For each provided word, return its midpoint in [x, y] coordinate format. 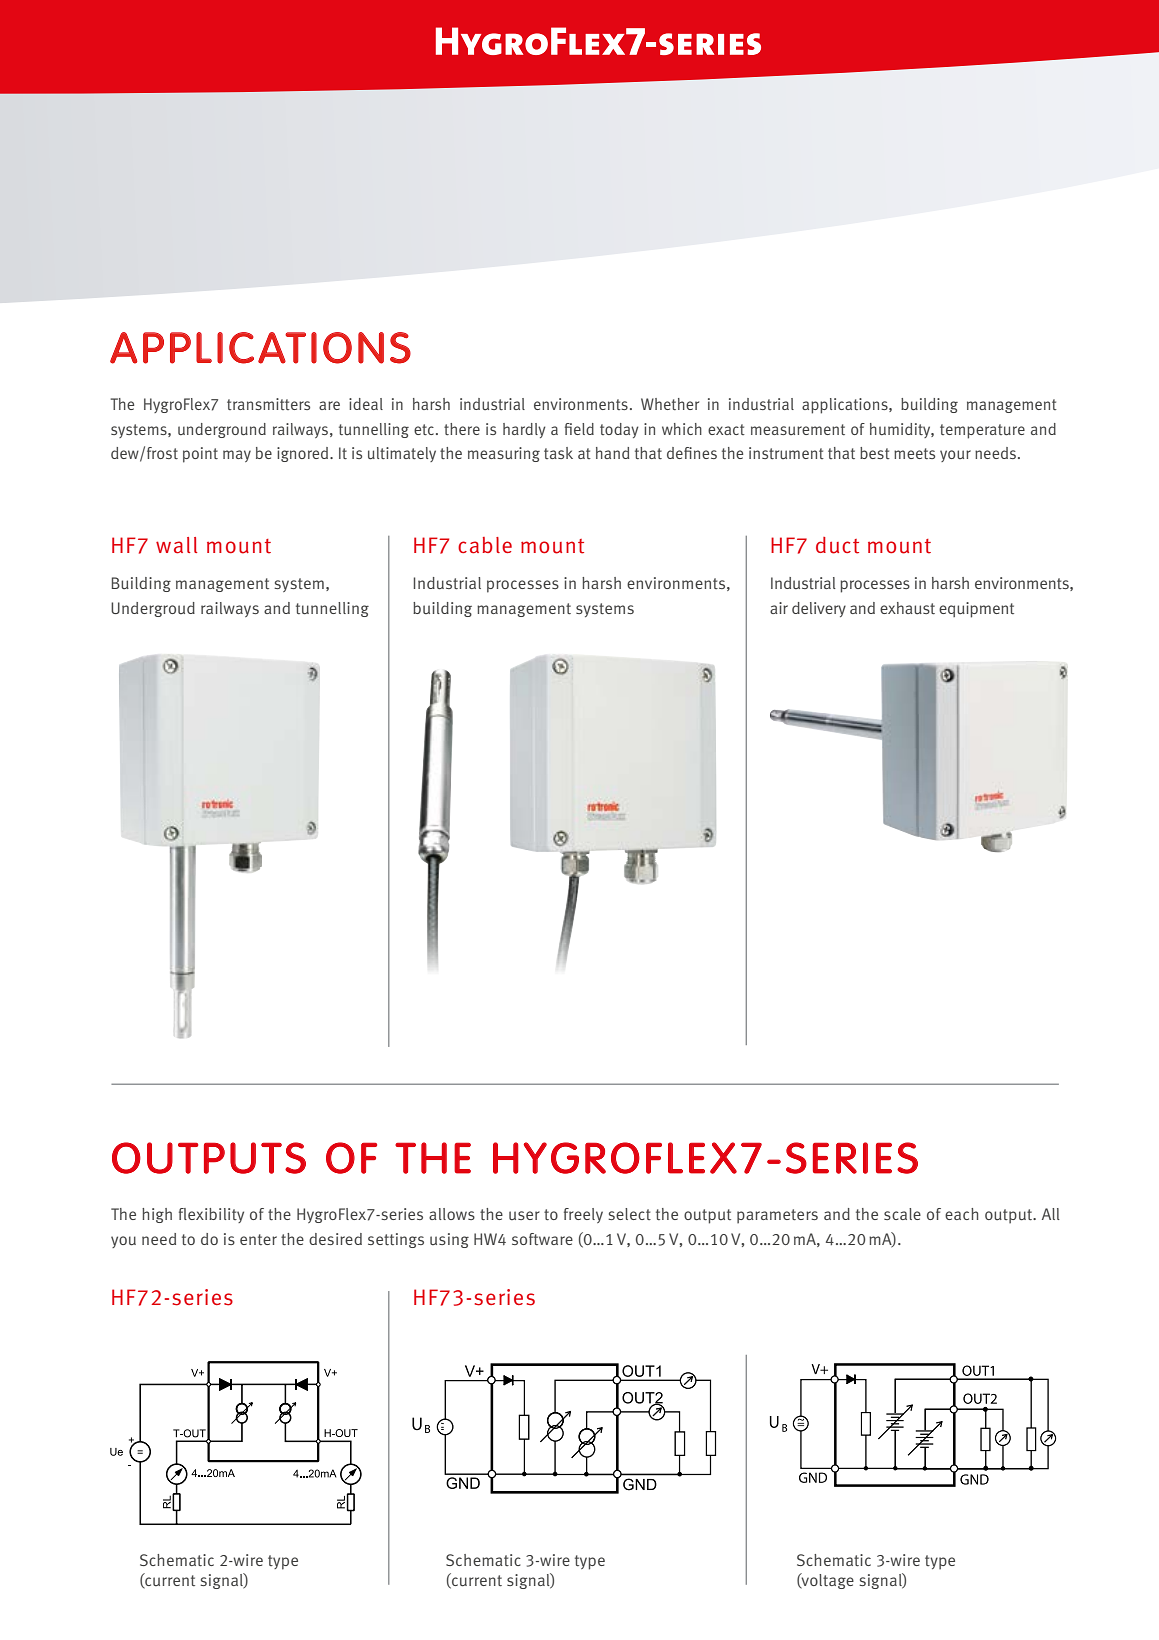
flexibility [211, 1215]
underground [222, 430]
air [779, 608]
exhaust [907, 608]
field [579, 429]
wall [176, 545]
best [875, 453]
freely [583, 1215]
